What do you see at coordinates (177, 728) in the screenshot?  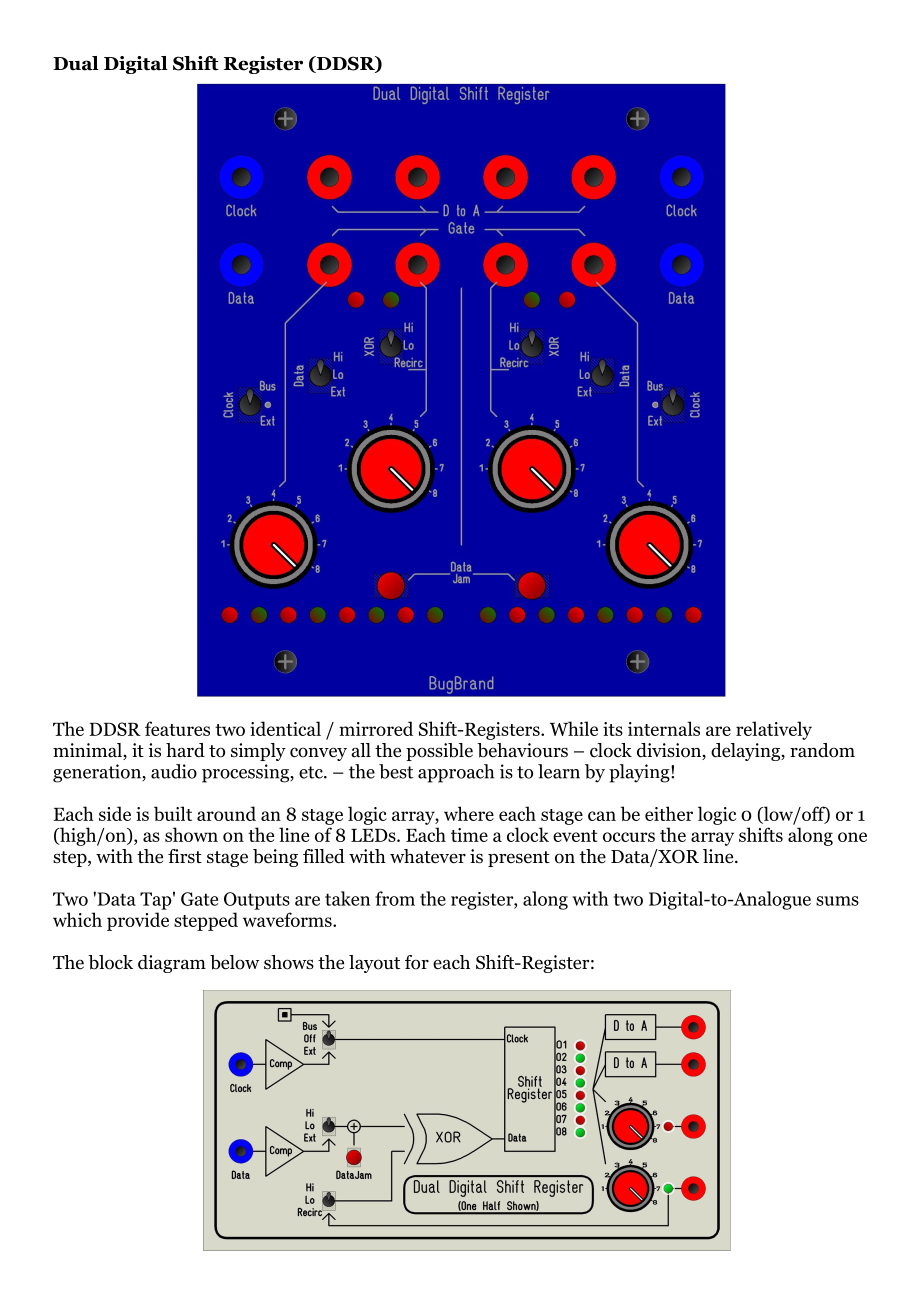 I see `features` at bounding box center [177, 728].
